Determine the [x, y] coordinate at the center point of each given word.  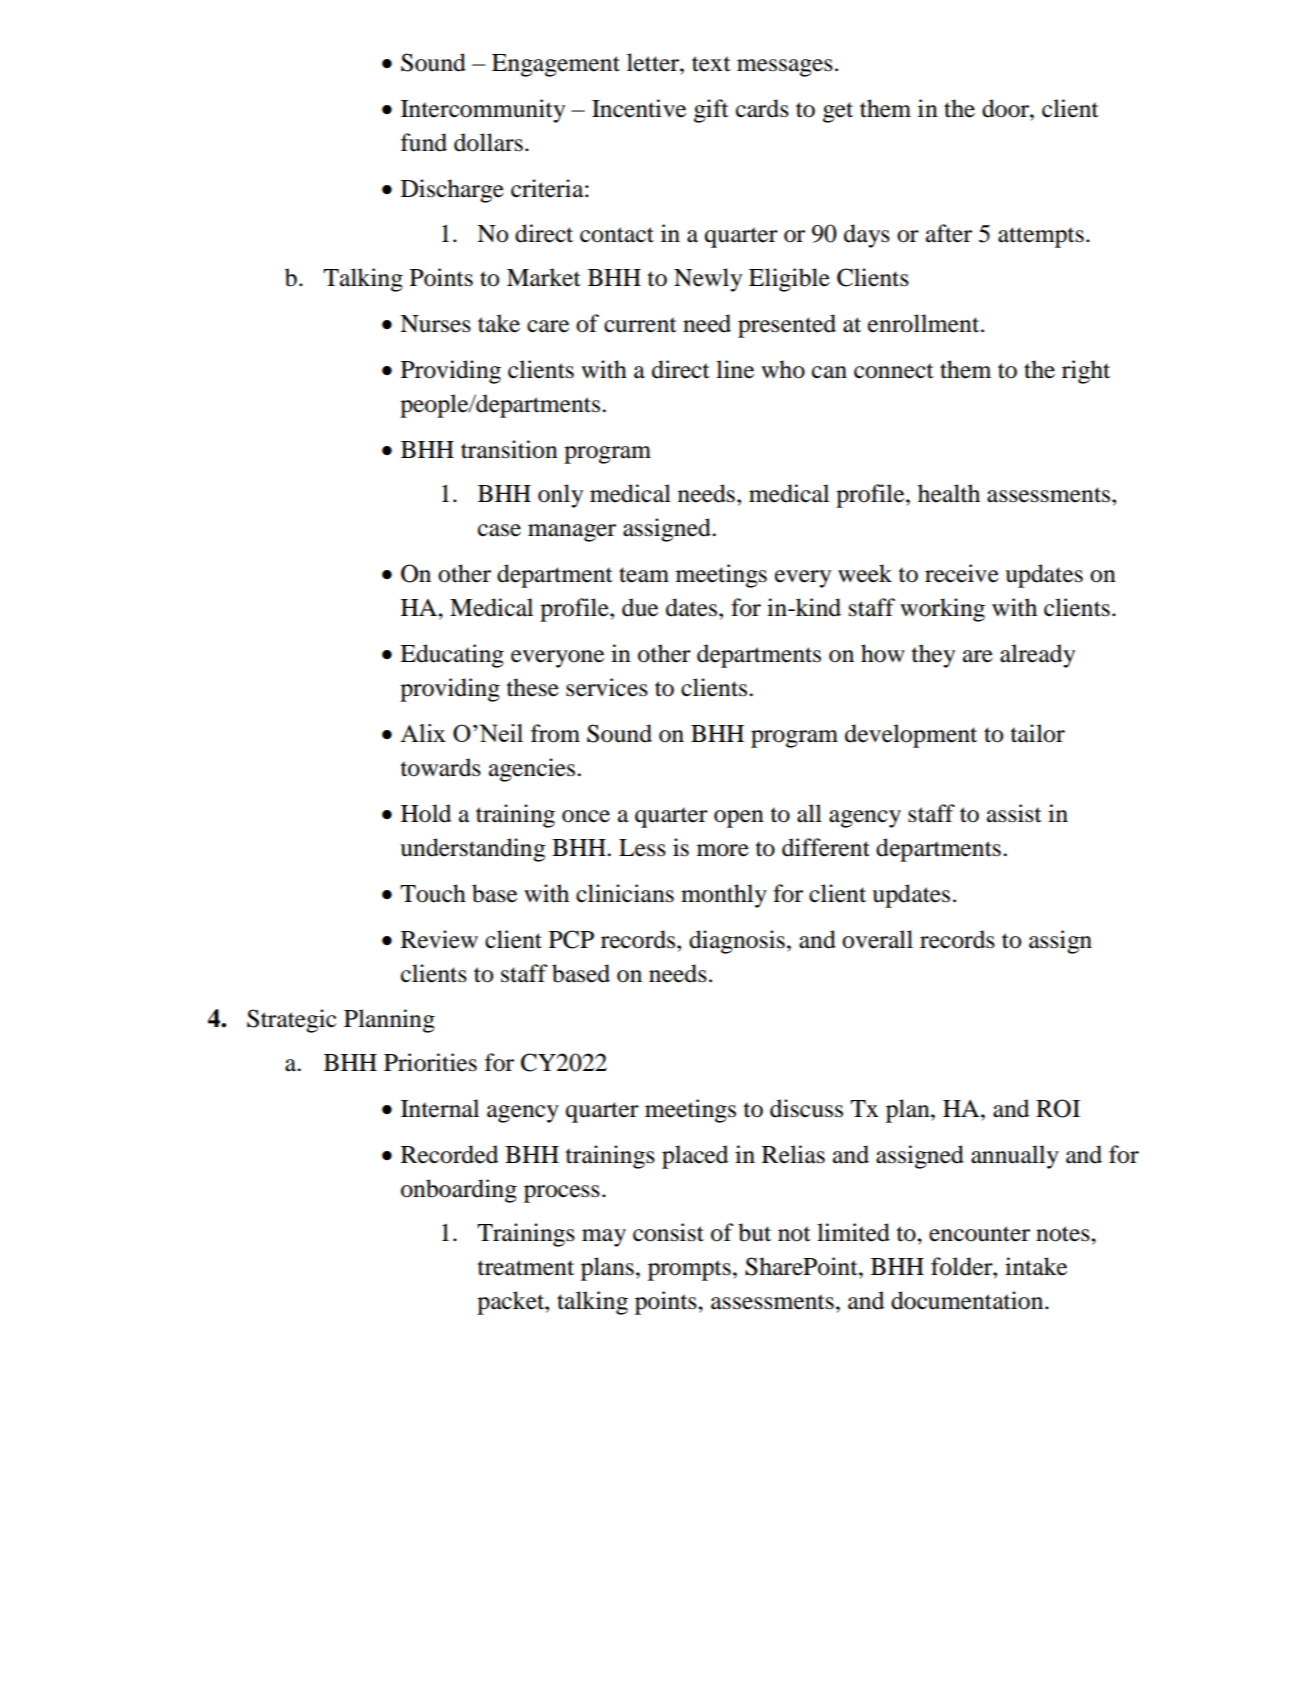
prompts [689, 1270]
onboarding [459, 1191]
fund [424, 142]
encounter [979, 1234]
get [838, 112]
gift [711, 111]
